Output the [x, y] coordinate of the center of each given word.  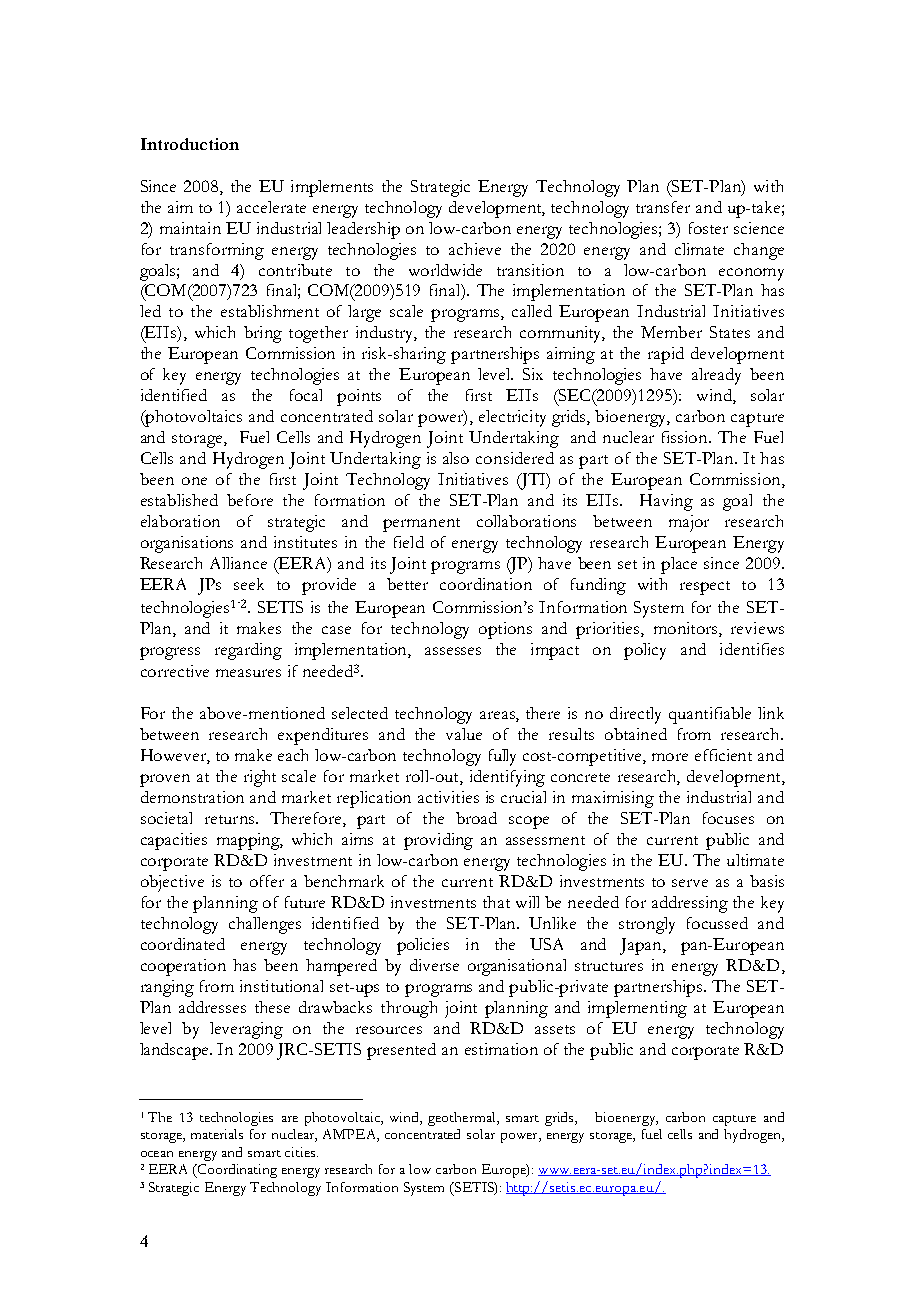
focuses [728, 818]
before [250, 500]
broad [476, 818]
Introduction [190, 144]
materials [217, 1134]
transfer [663, 207]
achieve [475, 249]
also [456, 458]
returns [231, 819]
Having [666, 502]
